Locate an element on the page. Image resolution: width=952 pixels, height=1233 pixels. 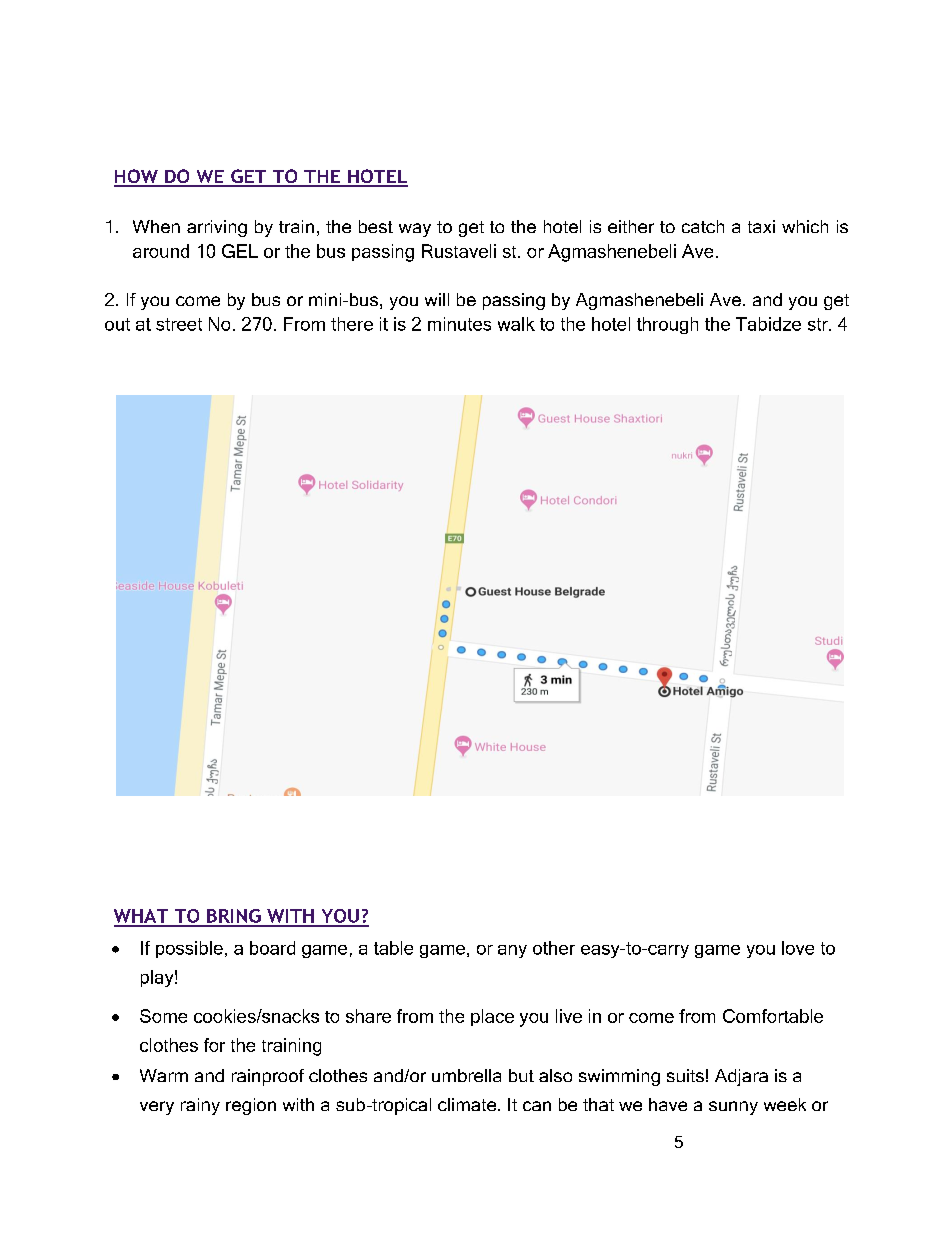
way is located at coordinates (415, 230).
